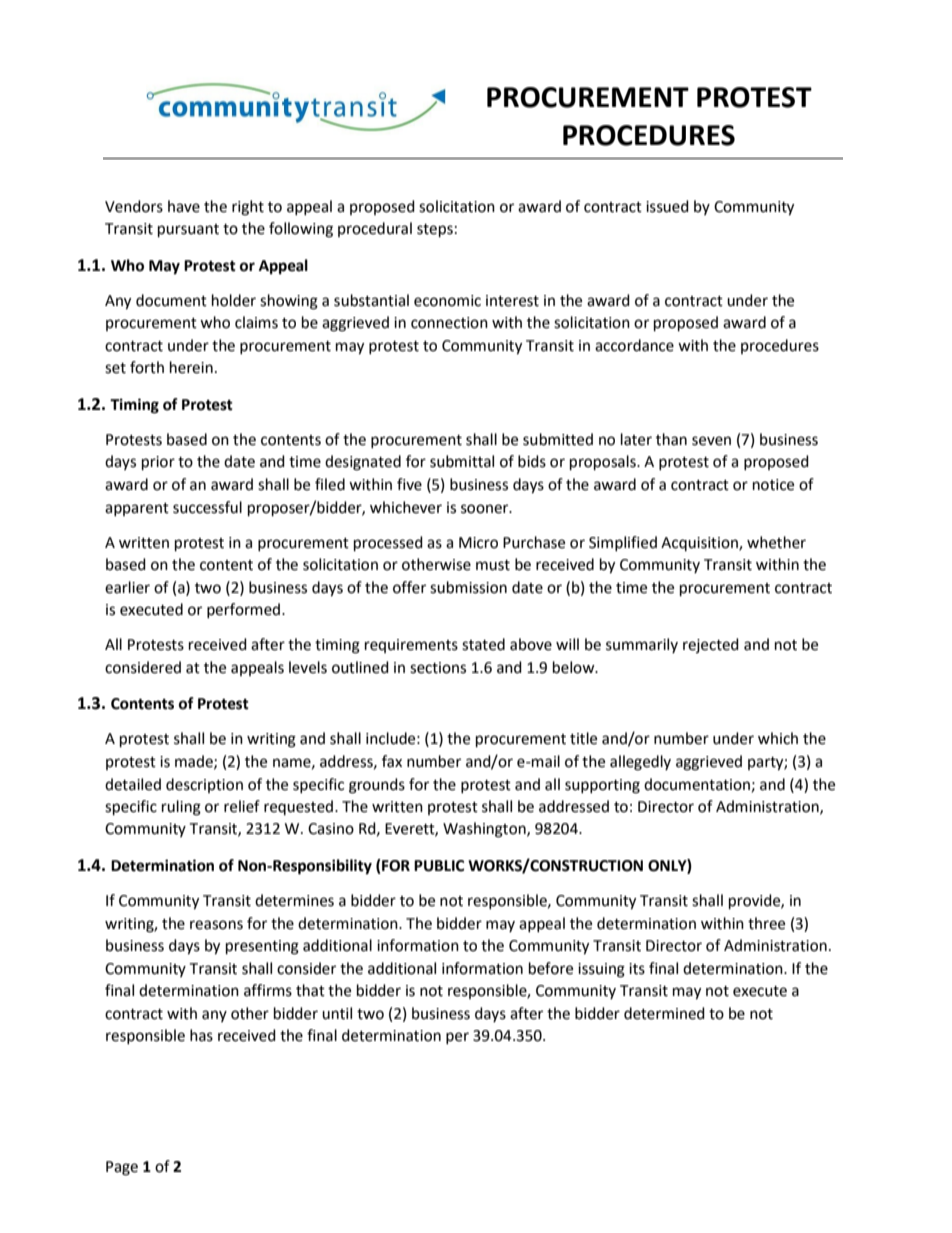  Describe the element at coordinates (308, 667) in the screenshot. I see `levels` at that location.
